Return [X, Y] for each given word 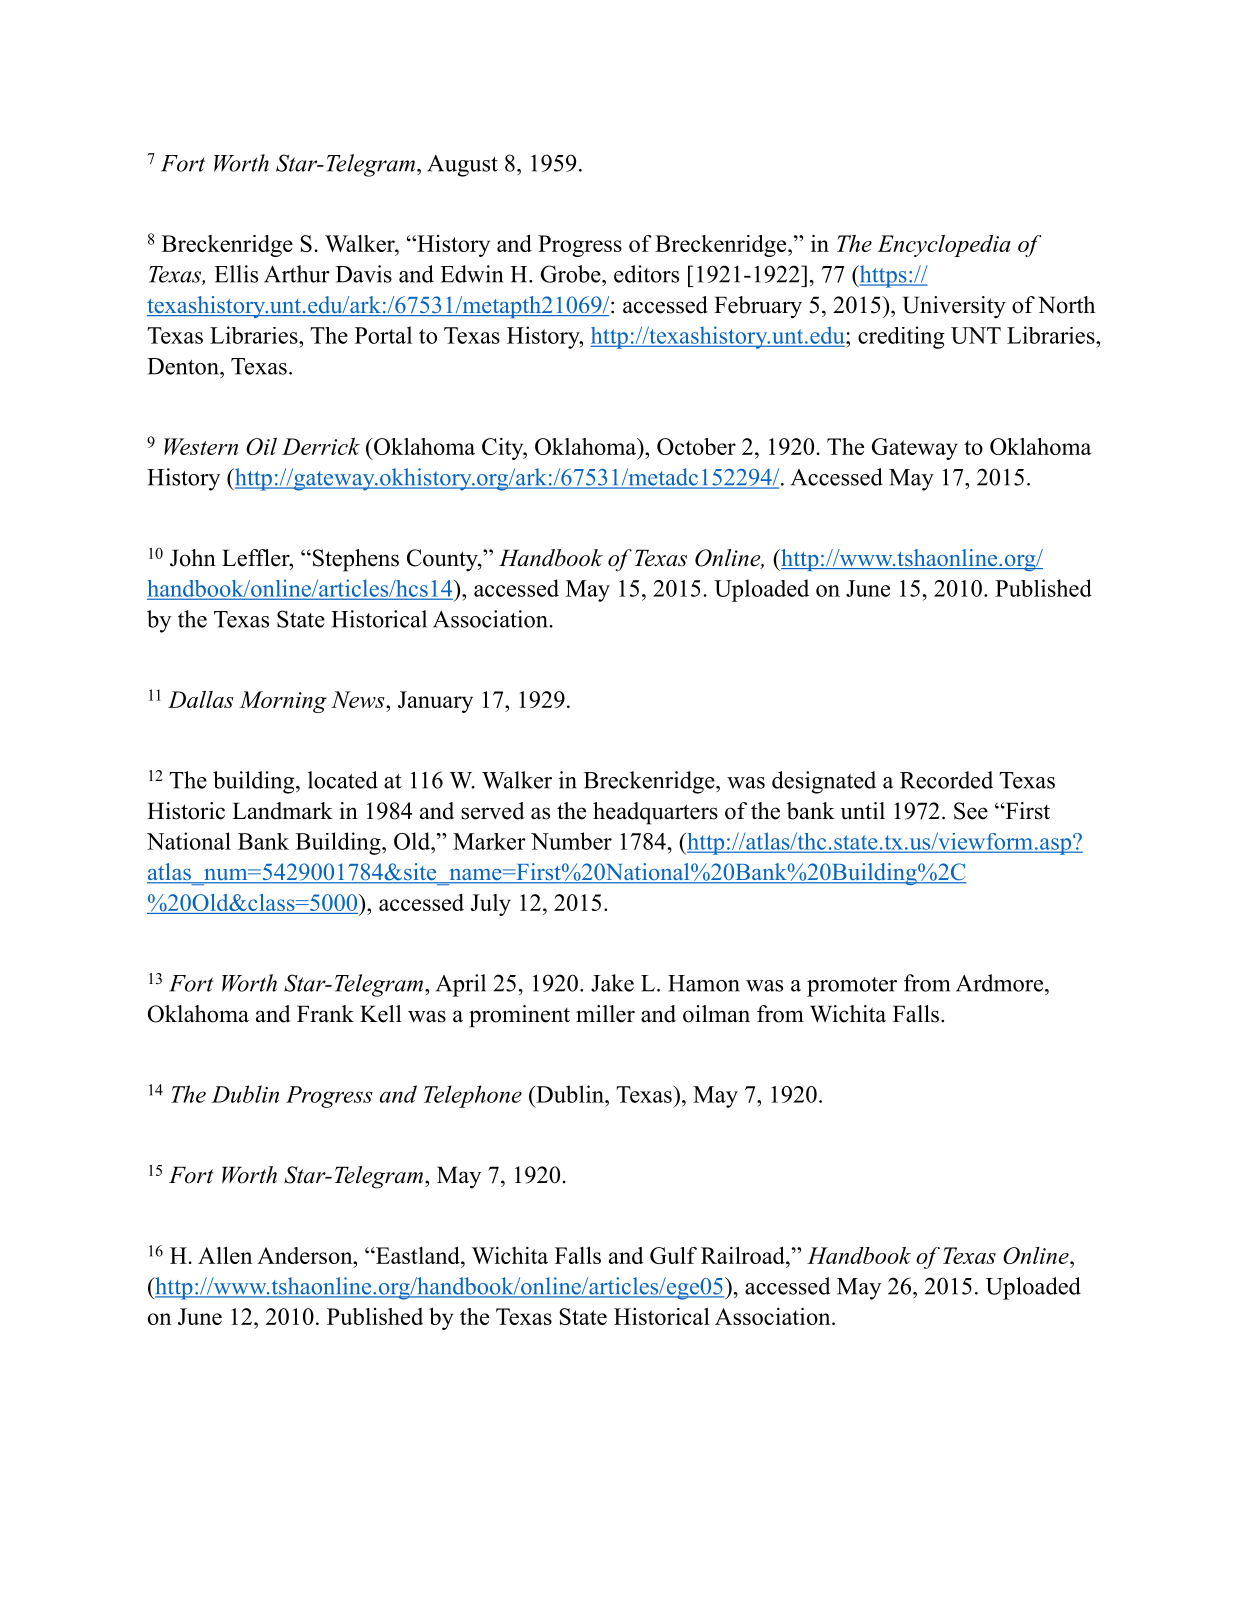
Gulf [673, 1255]
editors [646, 274]
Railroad [744, 1255]
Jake [612, 983]
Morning [283, 702]
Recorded [946, 780]
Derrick [321, 446]
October [696, 446]
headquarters [655, 813]
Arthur [297, 274]
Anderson [306, 1255]
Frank [325, 1013]
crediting [901, 337]
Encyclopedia [944, 246]
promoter [852, 987]
